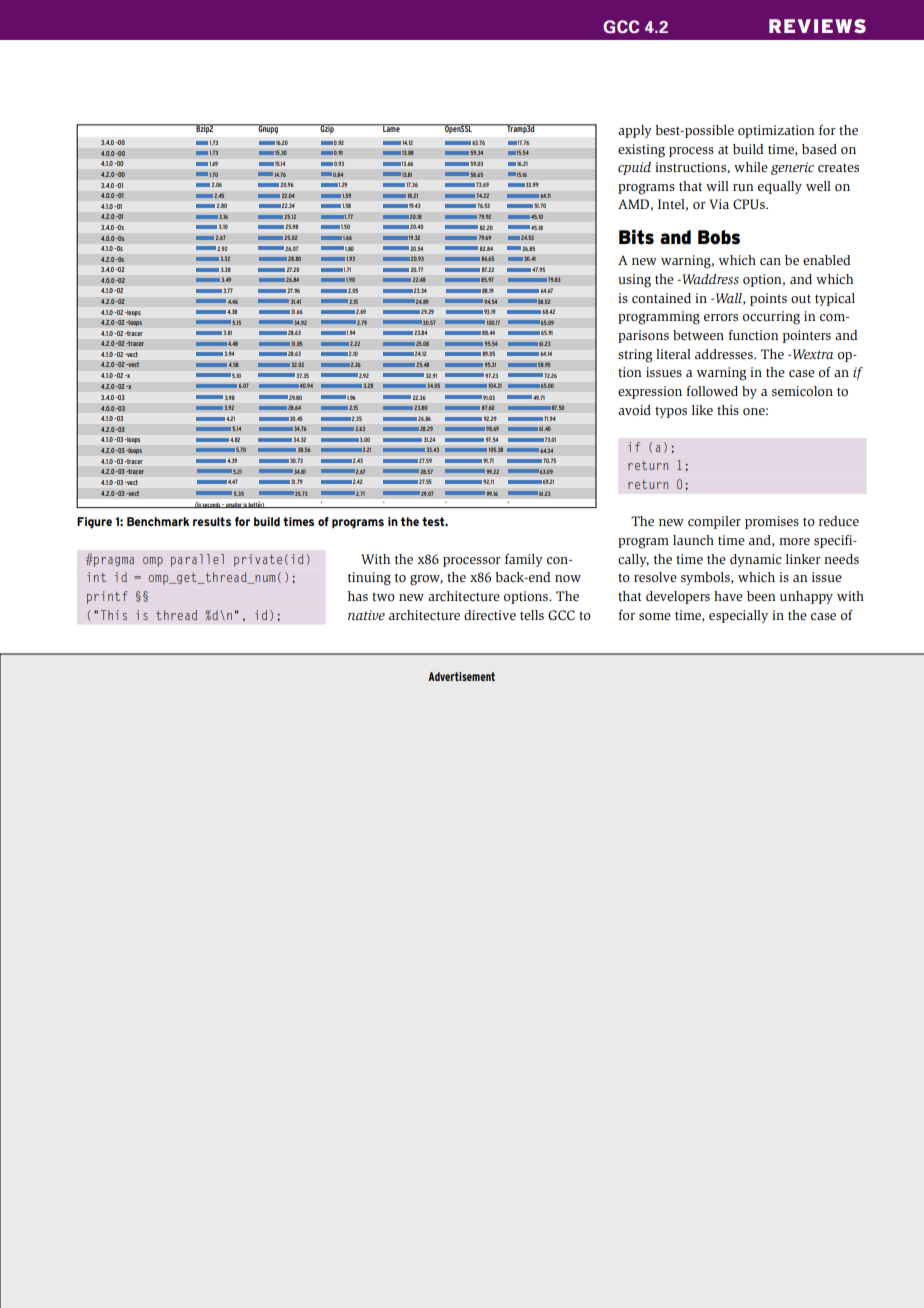 Image resolution: width=924 pixels, height=1308 pixels. What do you see at coordinates (772, 522) in the page?
I see `promises` at bounding box center [772, 522].
